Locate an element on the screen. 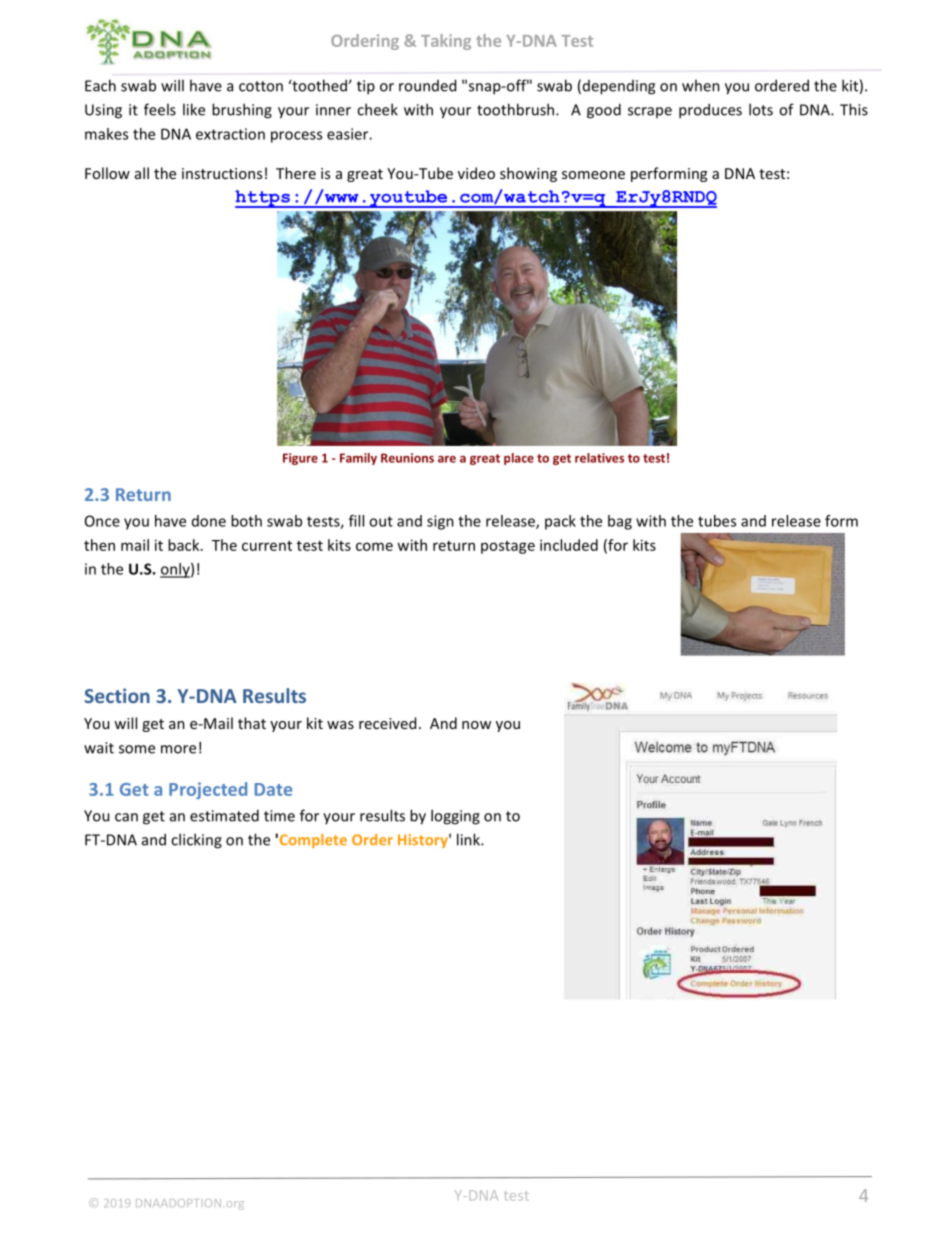  logging is located at coordinates (455, 817).
